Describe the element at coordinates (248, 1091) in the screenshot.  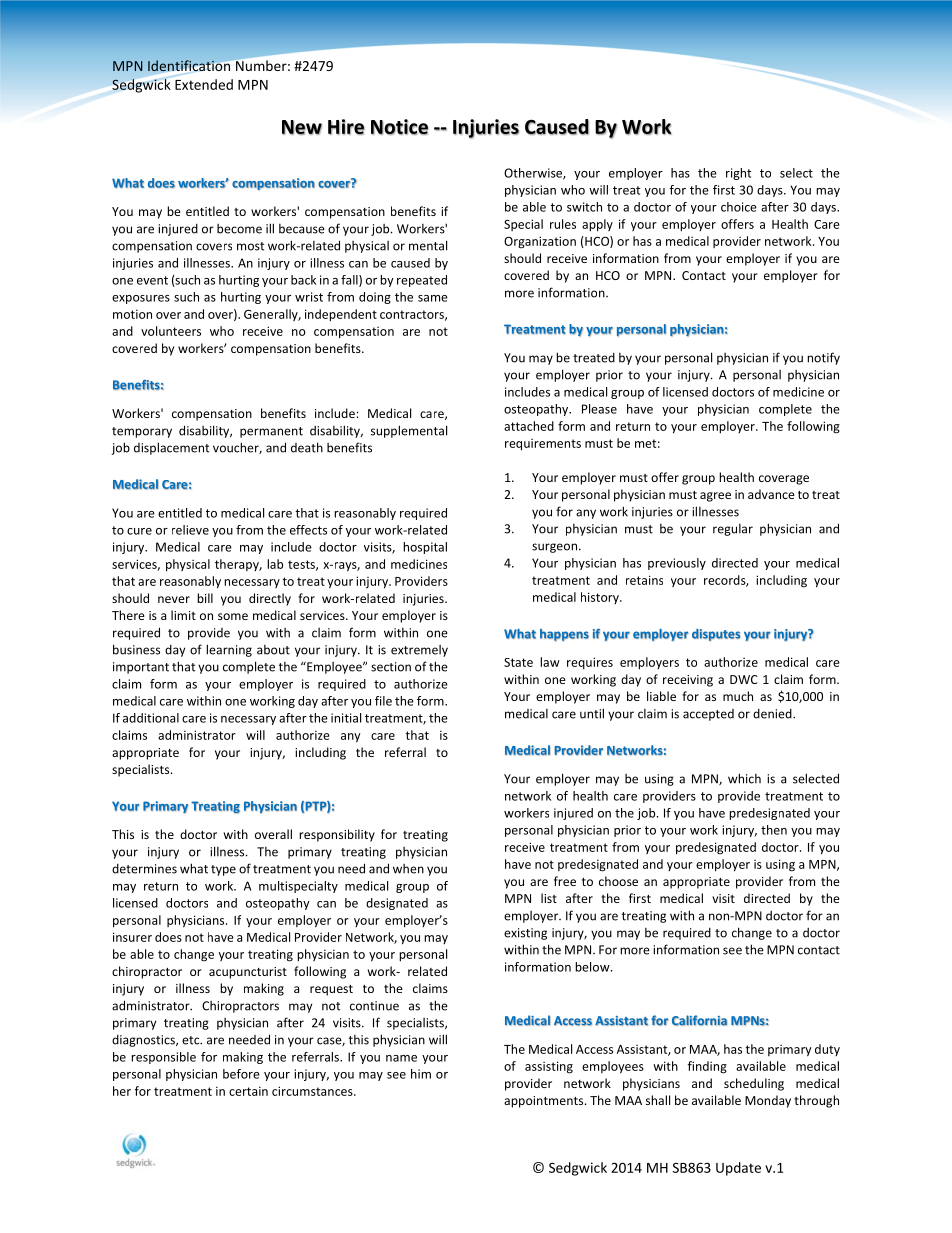
I see `certain` at that location.
